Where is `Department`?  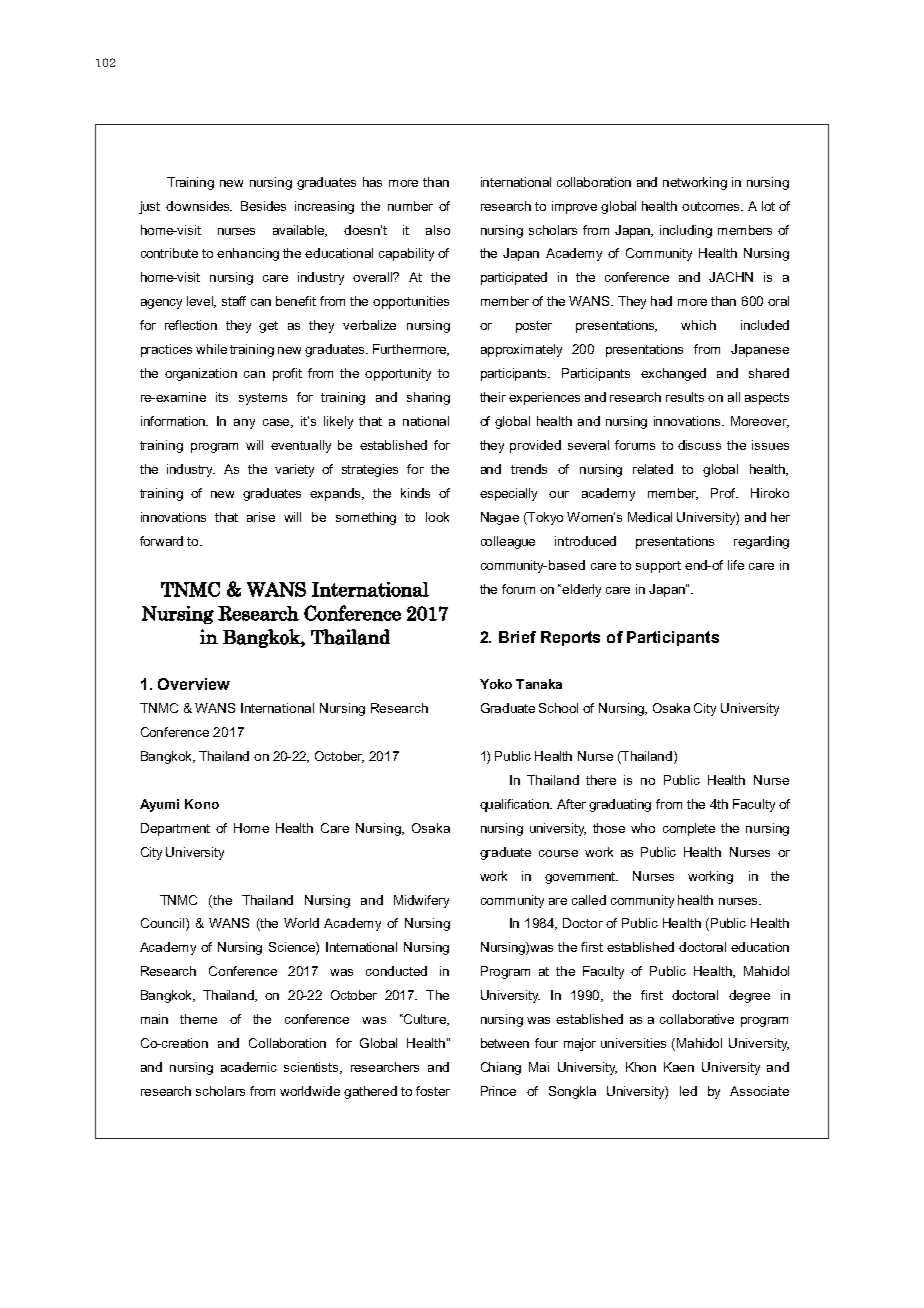 Department is located at coordinates (175, 829).
